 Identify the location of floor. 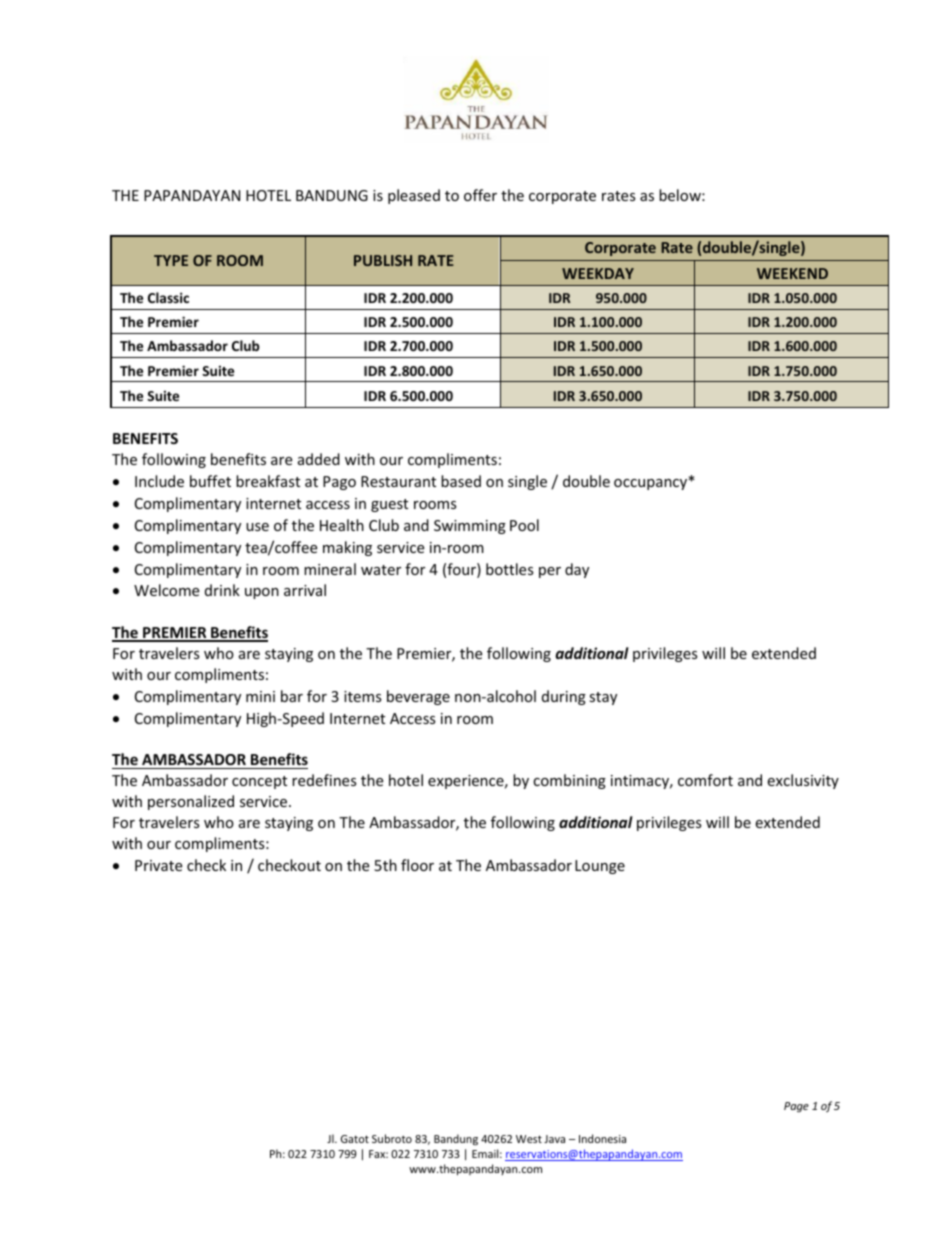
(417, 865).
